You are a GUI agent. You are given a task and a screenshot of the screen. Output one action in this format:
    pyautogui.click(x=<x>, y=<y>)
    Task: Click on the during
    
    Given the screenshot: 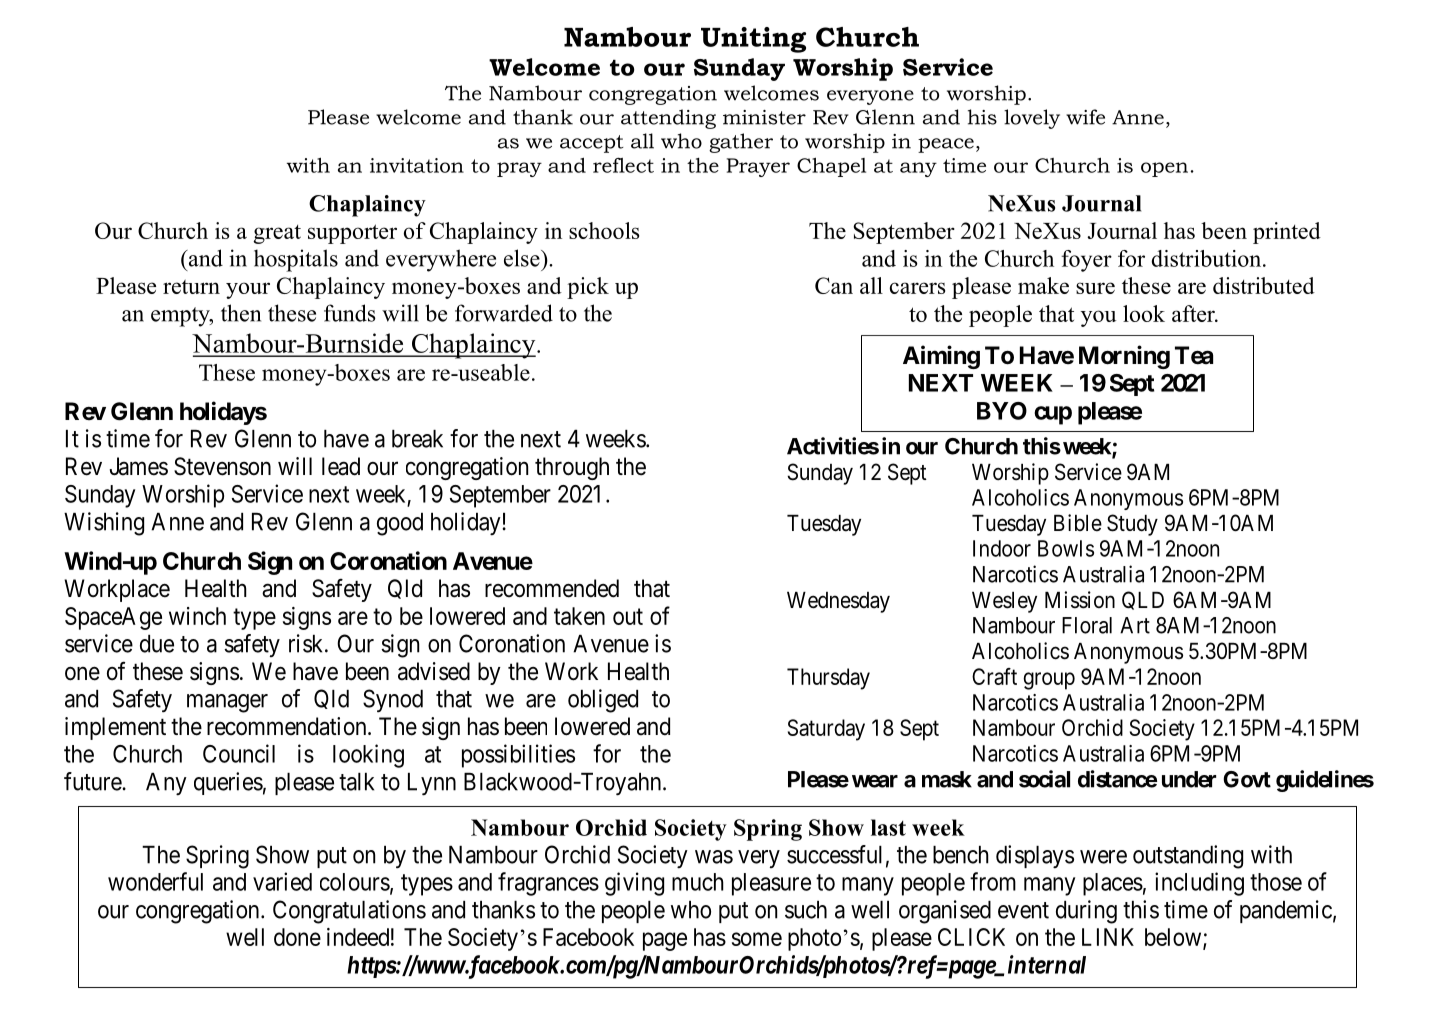 What is the action you would take?
    pyautogui.click(x=1086, y=912)
